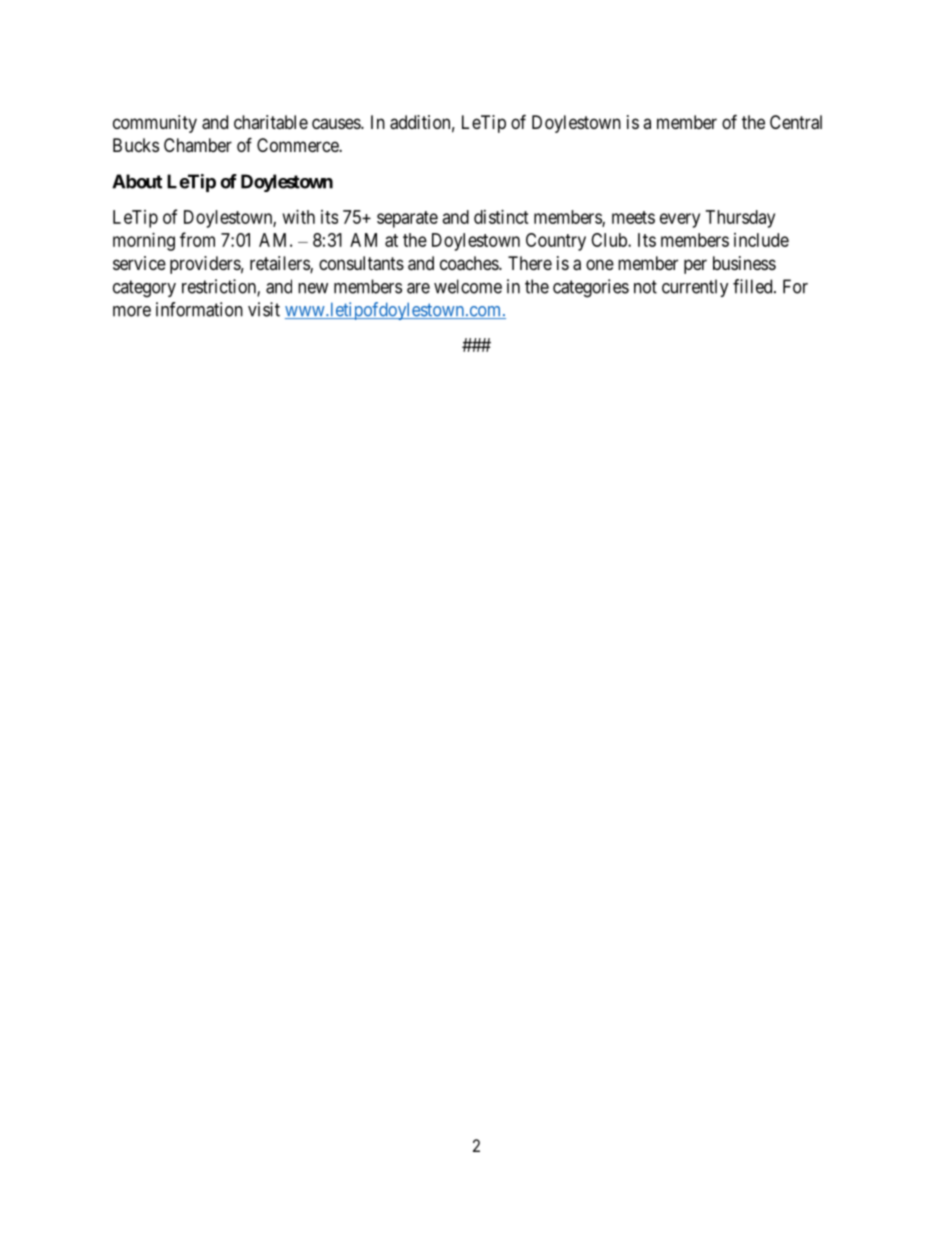 This image has height=1233, width=952. What do you see at coordinates (337, 124) in the image?
I see `causes` at bounding box center [337, 124].
